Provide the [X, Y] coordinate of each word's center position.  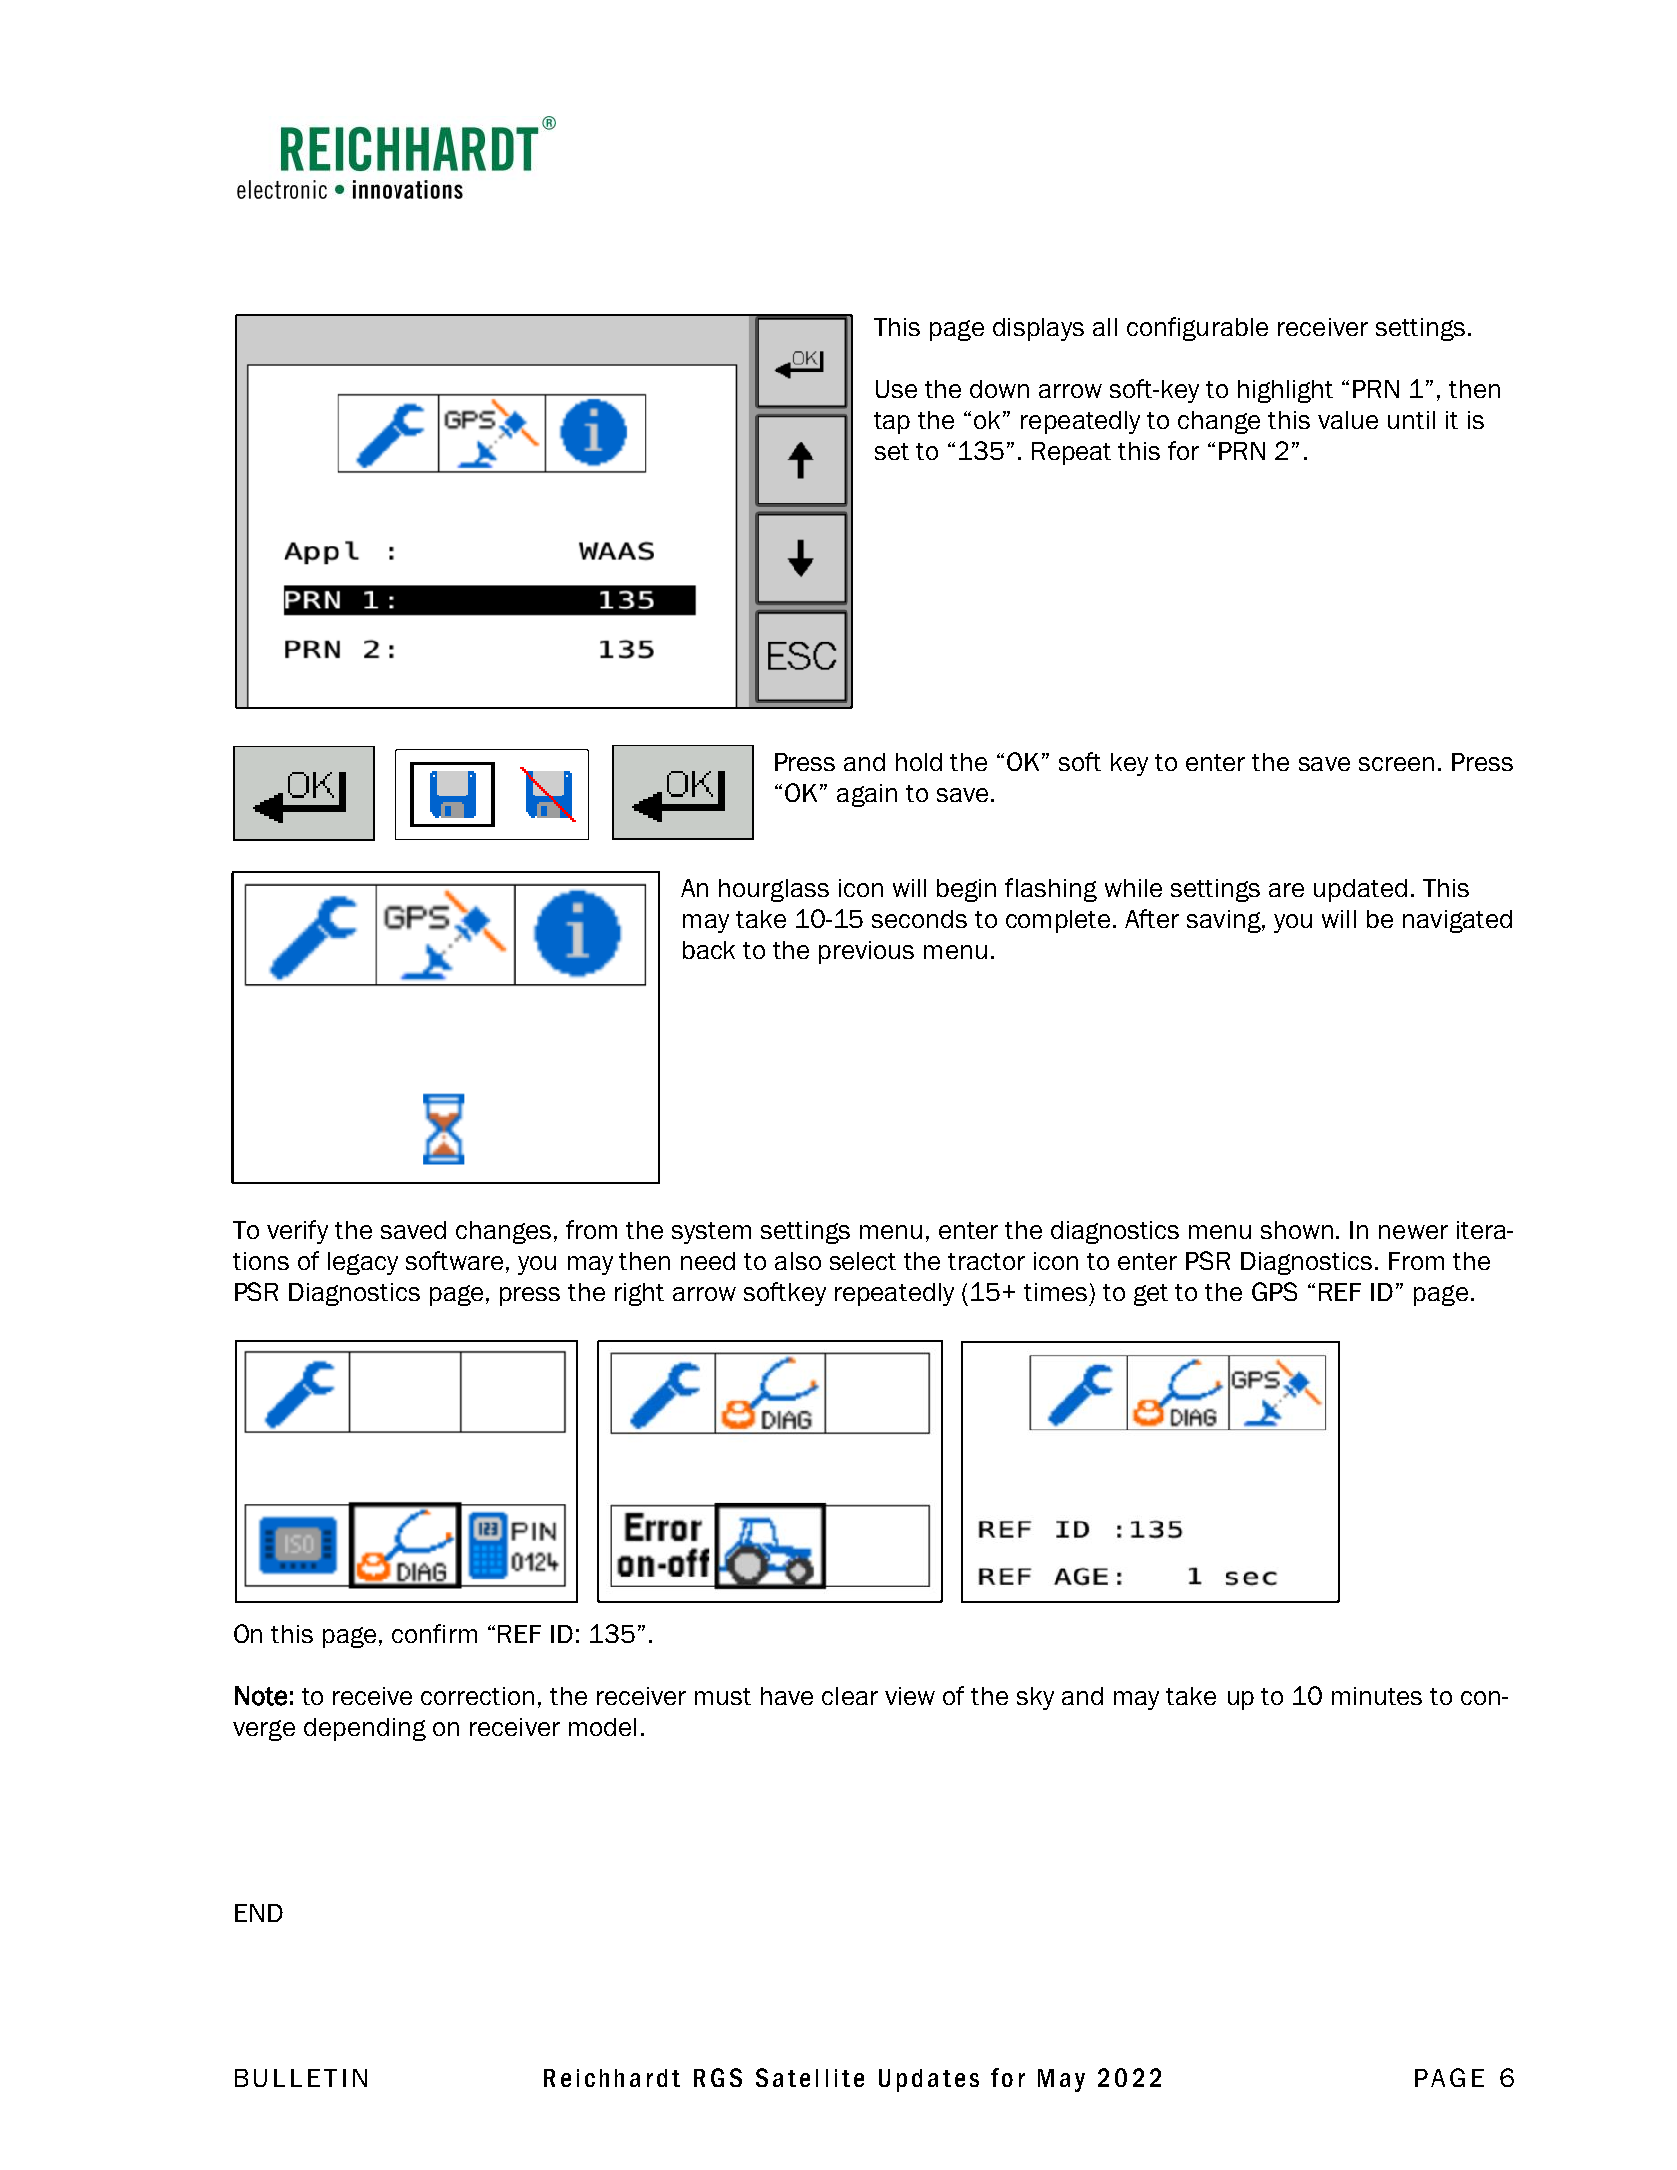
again [867, 795]
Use [896, 389]
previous [866, 952]
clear [850, 1696]
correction [477, 1696]
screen [1396, 764]
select [863, 1261]
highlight [1285, 391]
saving [1225, 921]
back [709, 950]
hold [919, 762]
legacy [363, 1263]
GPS [1274, 1291]
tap [892, 423]
